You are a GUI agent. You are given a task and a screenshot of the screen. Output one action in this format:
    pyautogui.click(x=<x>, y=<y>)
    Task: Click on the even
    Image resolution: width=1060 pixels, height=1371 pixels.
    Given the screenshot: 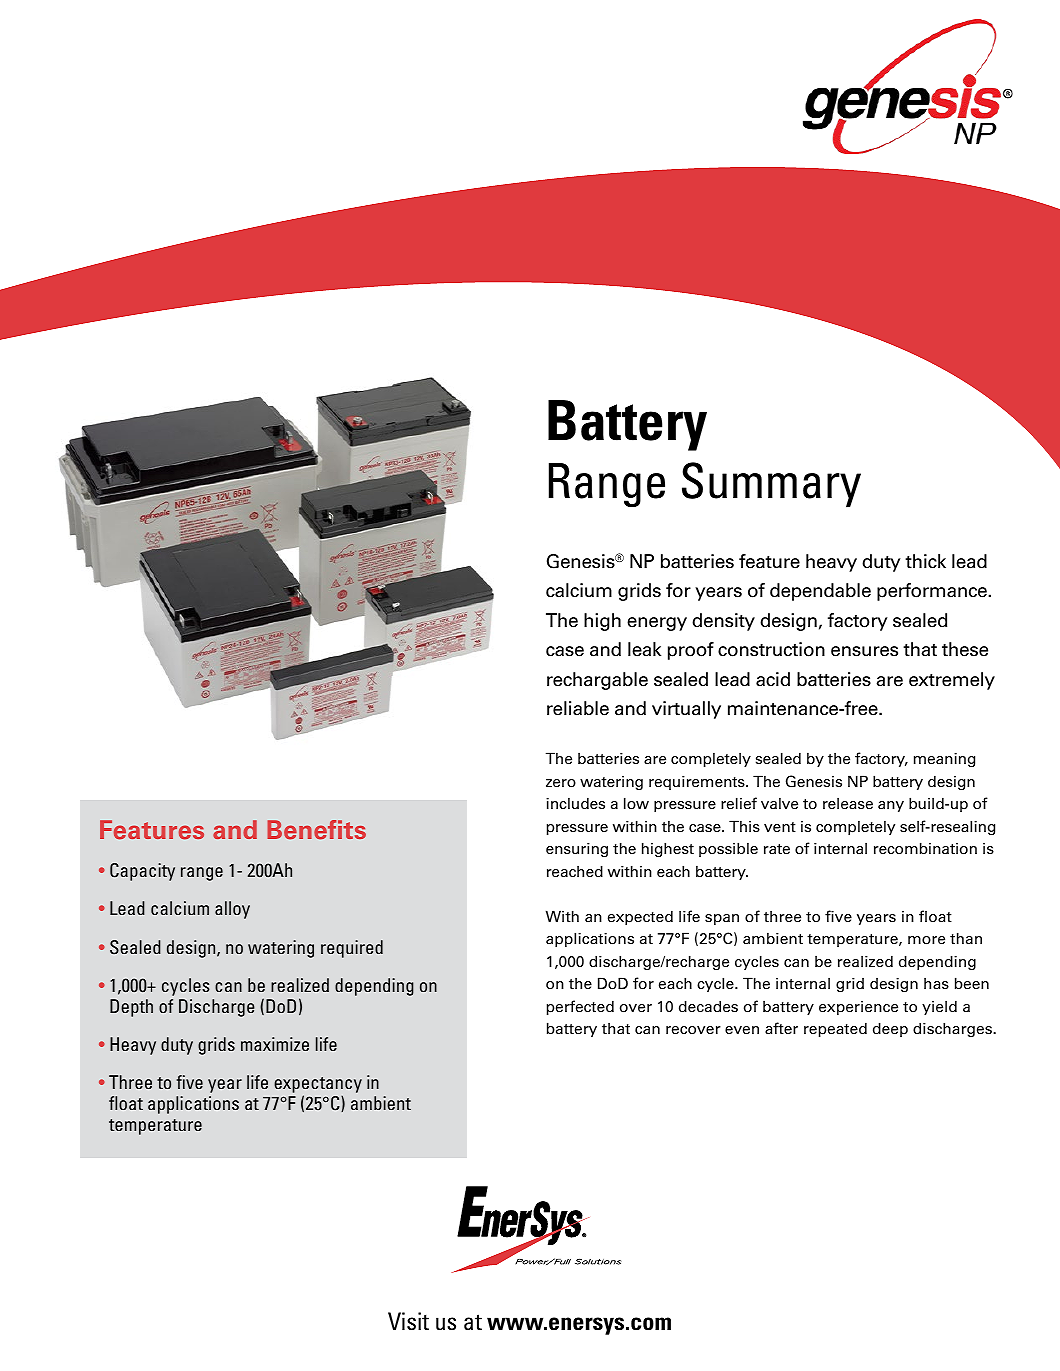 What is the action you would take?
    pyautogui.click(x=742, y=1030)
